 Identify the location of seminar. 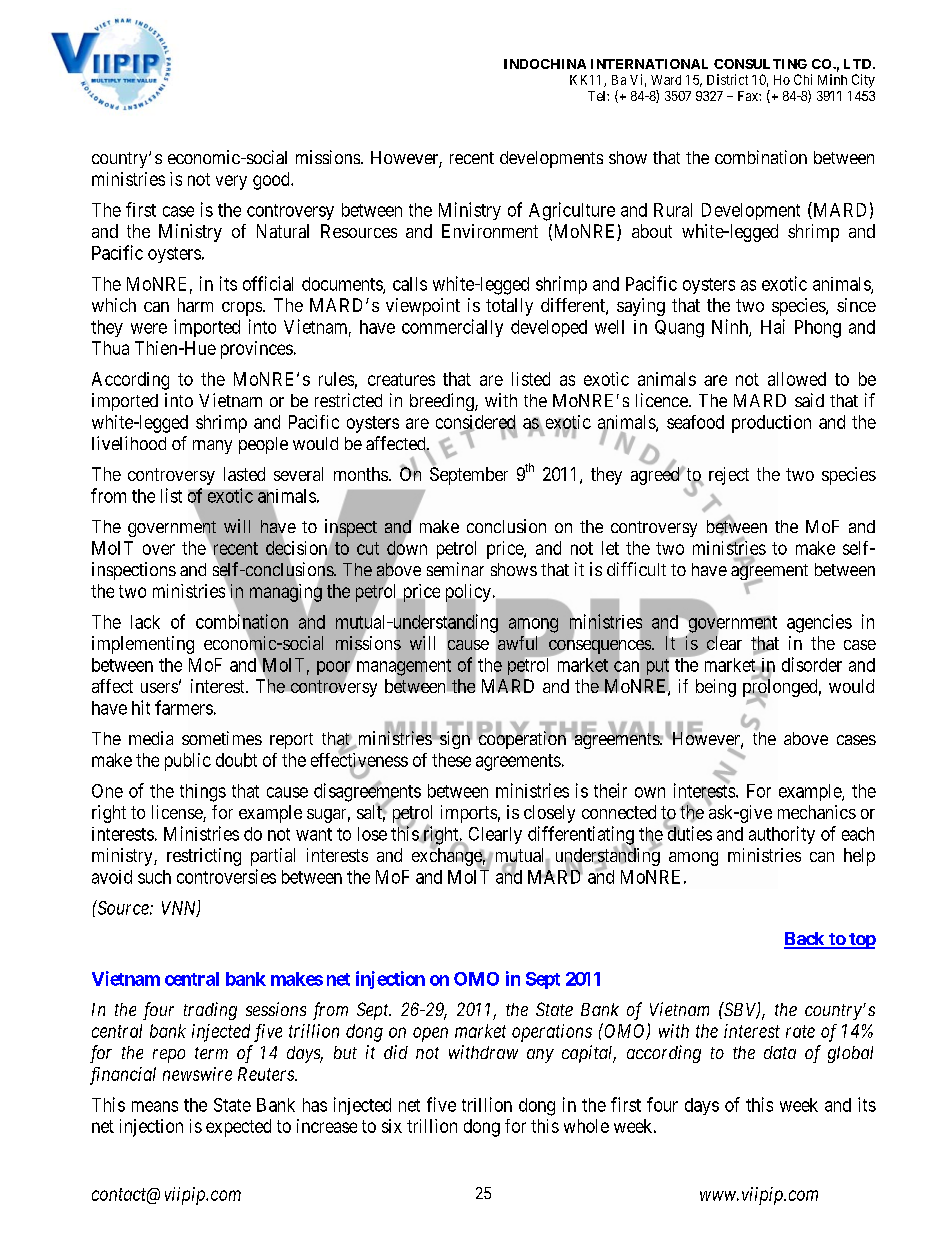
(455, 569).
